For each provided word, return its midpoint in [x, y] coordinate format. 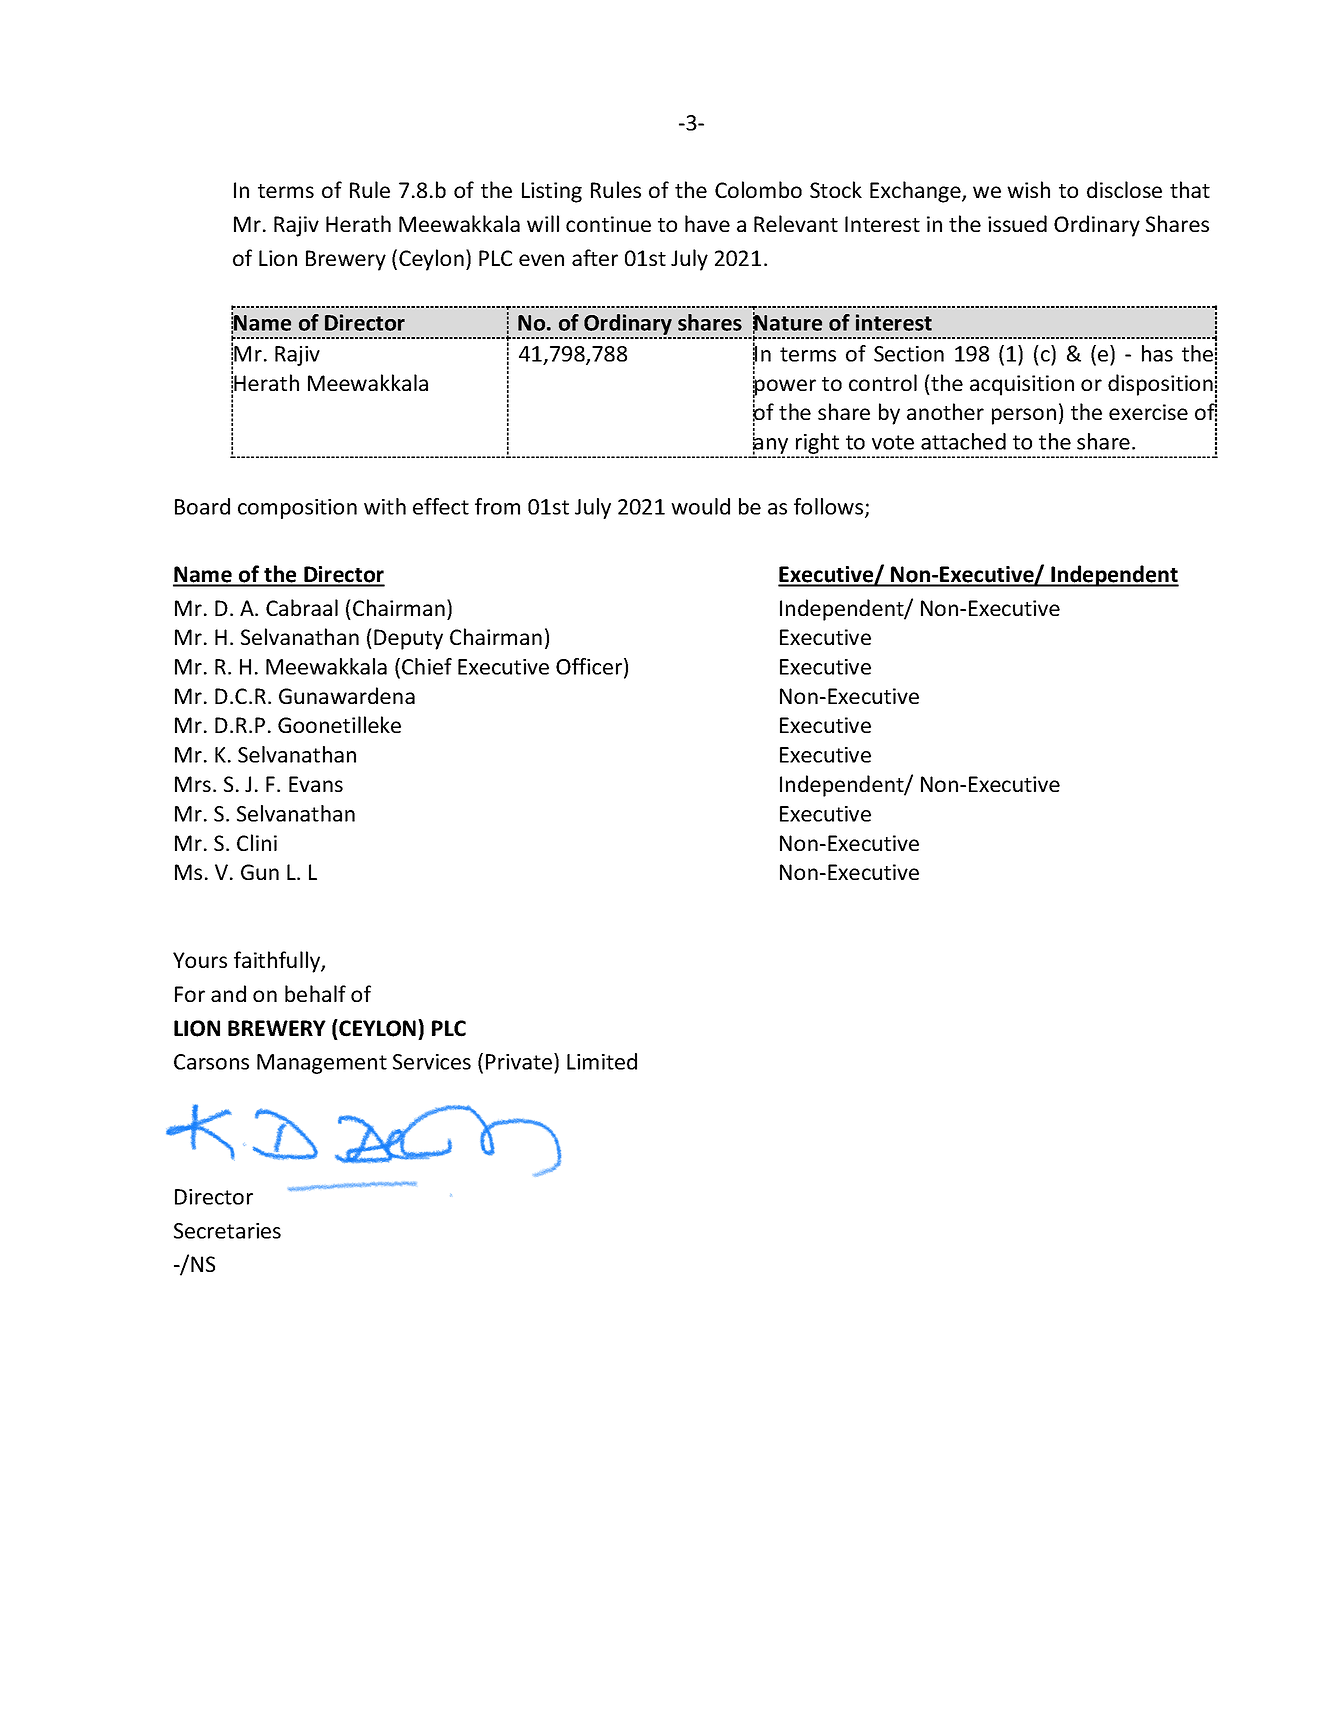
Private [520, 1061]
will [543, 223]
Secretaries [227, 1231]
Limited [602, 1061]
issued [1017, 223]
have [707, 223]
